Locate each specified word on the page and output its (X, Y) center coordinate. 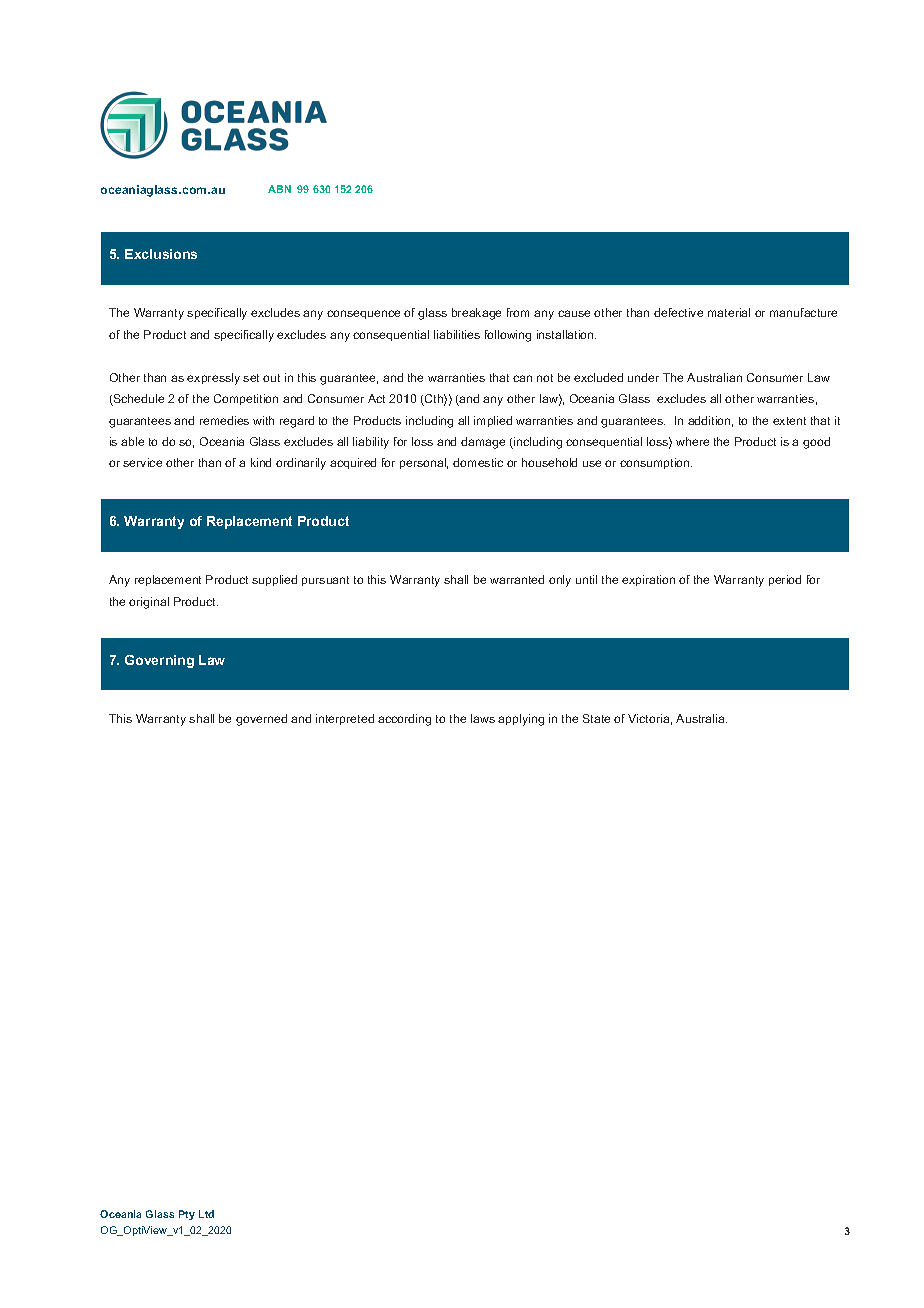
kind (261, 462)
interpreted (345, 719)
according (404, 720)
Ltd (206, 1214)
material (729, 312)
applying (521, 720)
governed (261, 720)
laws (483, 718)
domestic (478, 462)
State (596, 718)
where (692, 441)
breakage (476, 314)
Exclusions (161, 254)
